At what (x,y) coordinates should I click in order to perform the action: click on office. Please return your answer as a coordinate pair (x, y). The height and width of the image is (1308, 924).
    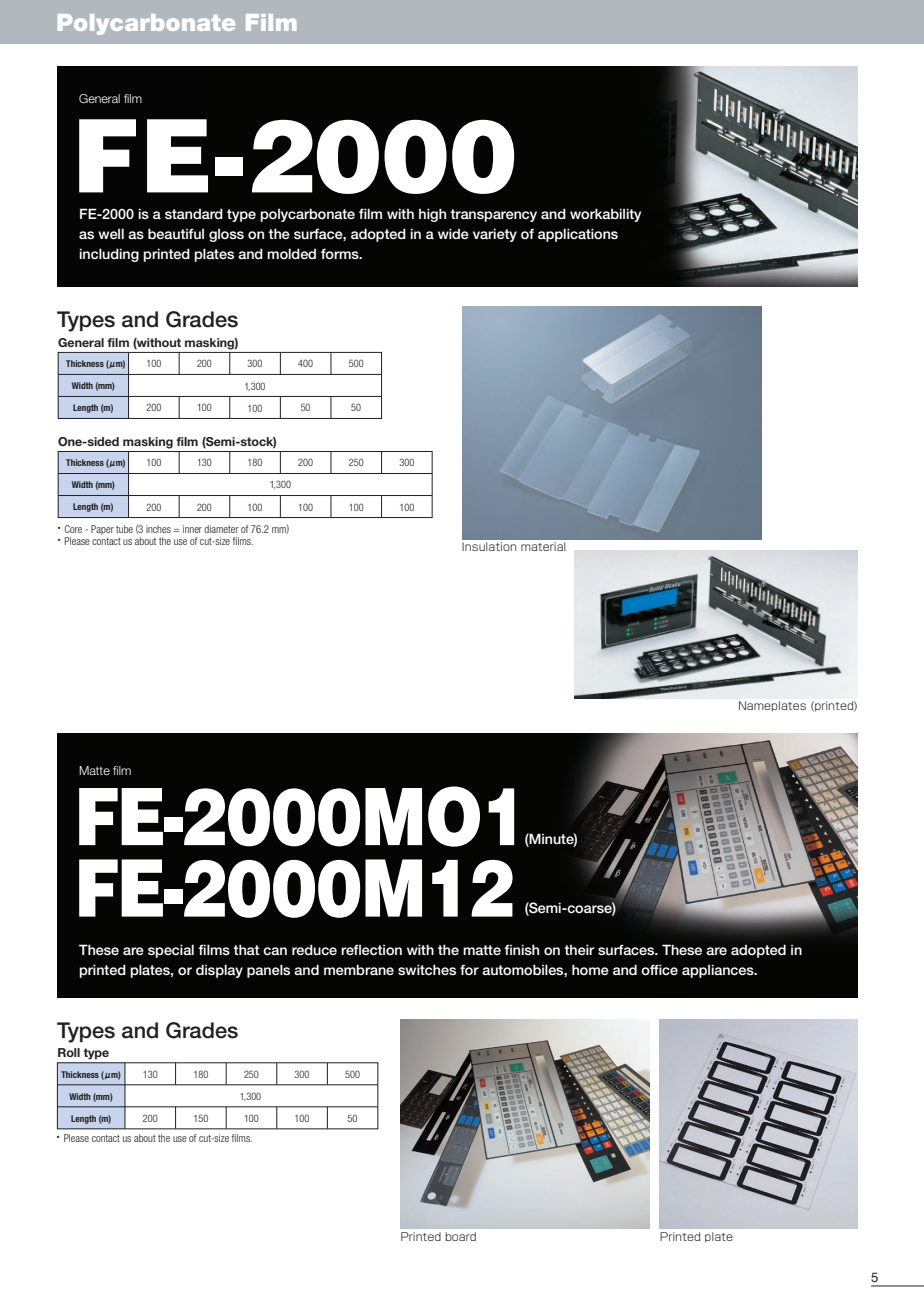
    Looking at the image, I should click on (659, 970).
